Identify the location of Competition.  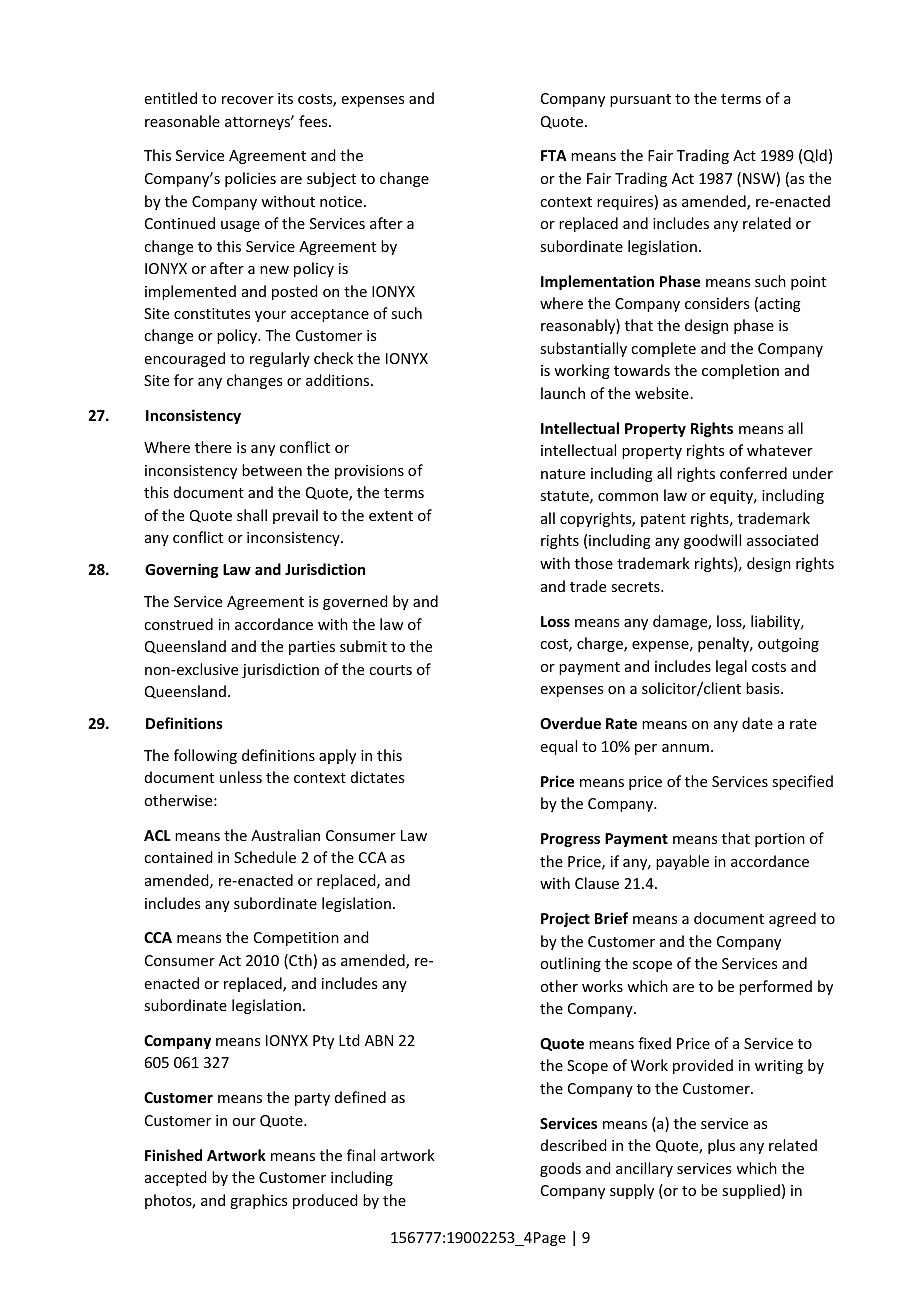
(296, 939).
